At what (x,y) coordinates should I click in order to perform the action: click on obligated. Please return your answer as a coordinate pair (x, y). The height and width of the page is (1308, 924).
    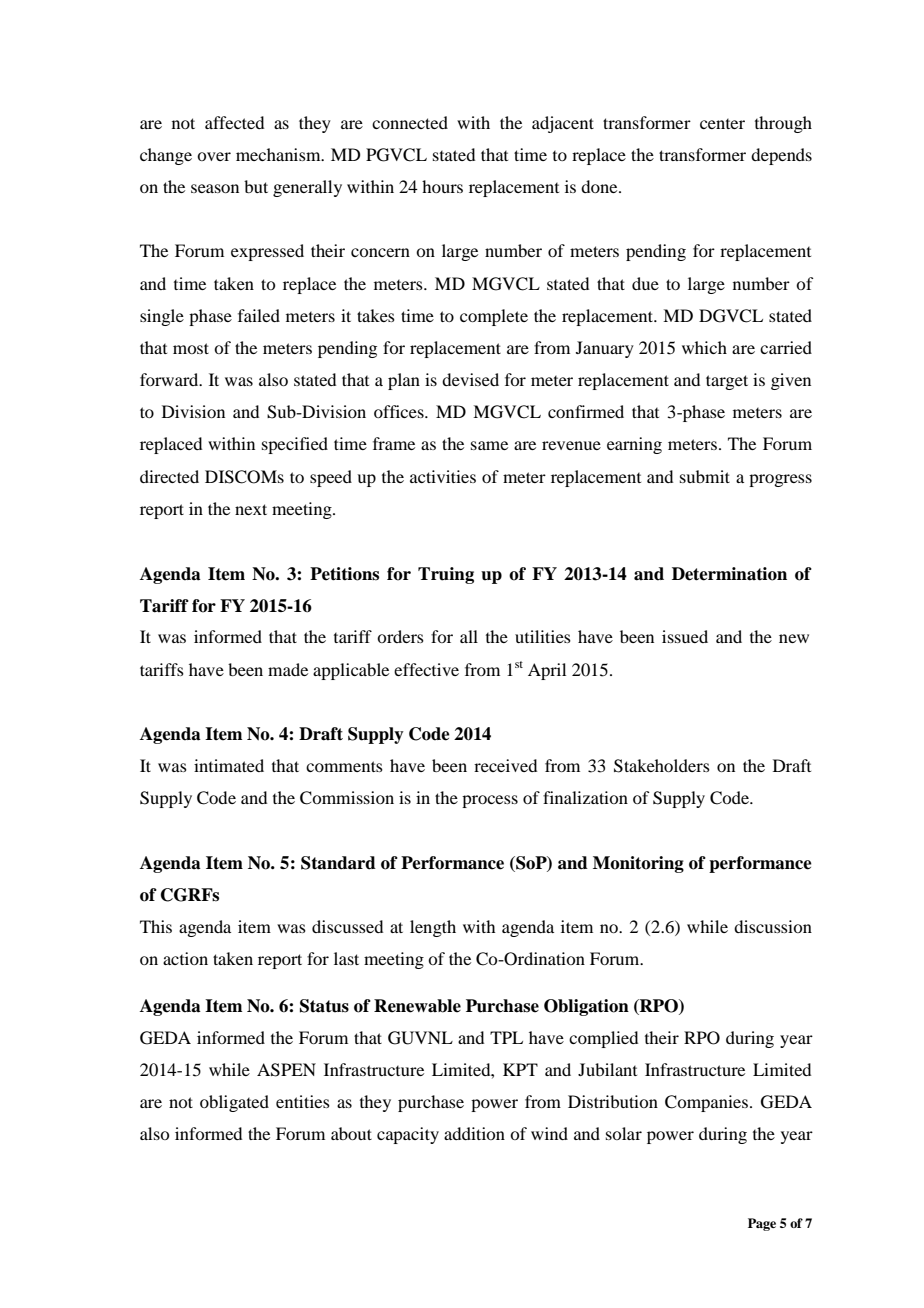
    Looking at the image, I should click on (234, 1103).
